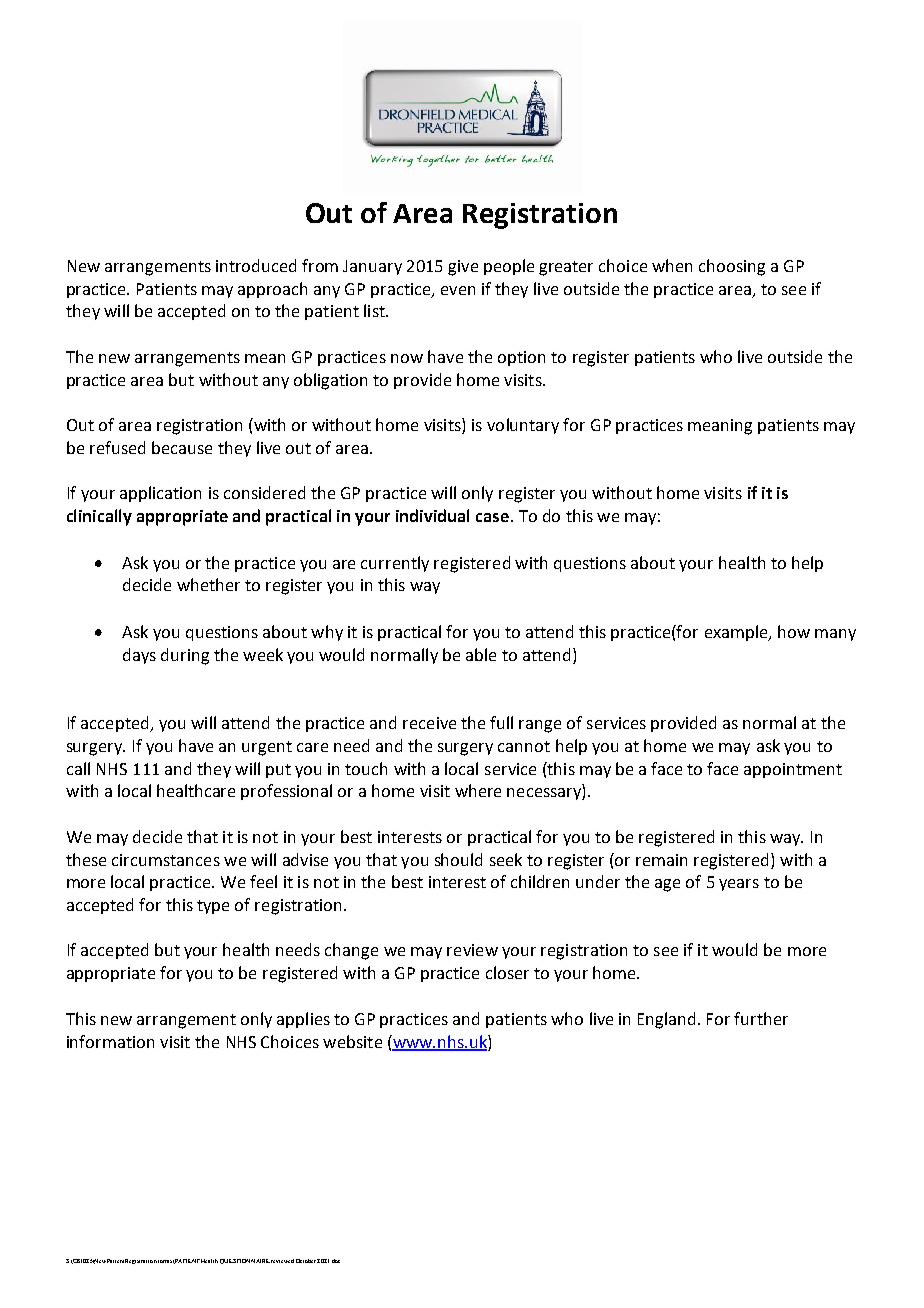 This screenshot has width=924, height=1308. Describe the element at coordinates (458, 290) in the screenshot. I see `even` at that location.
